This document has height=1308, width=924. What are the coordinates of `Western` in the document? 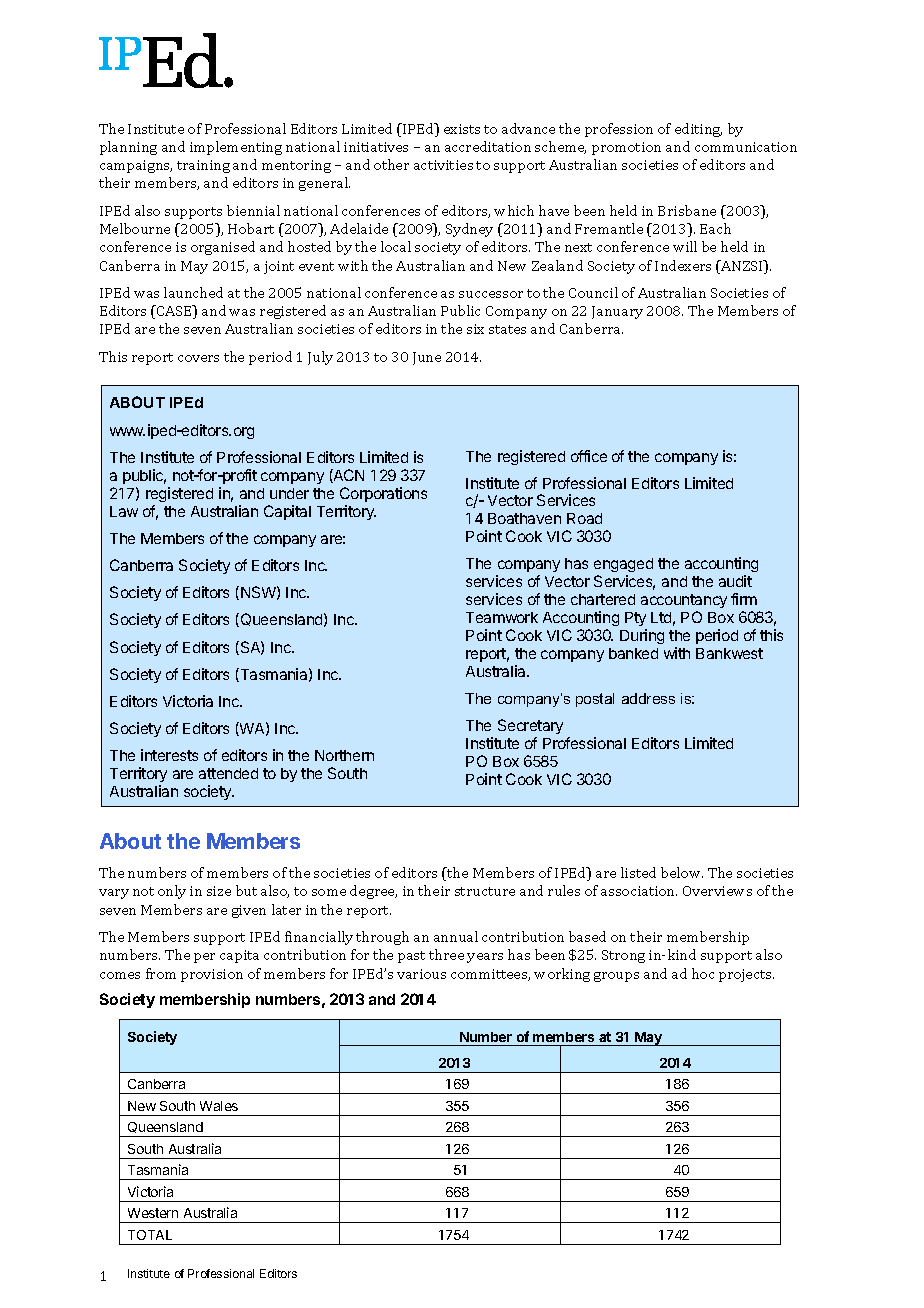 It's located at (153, 1213).
